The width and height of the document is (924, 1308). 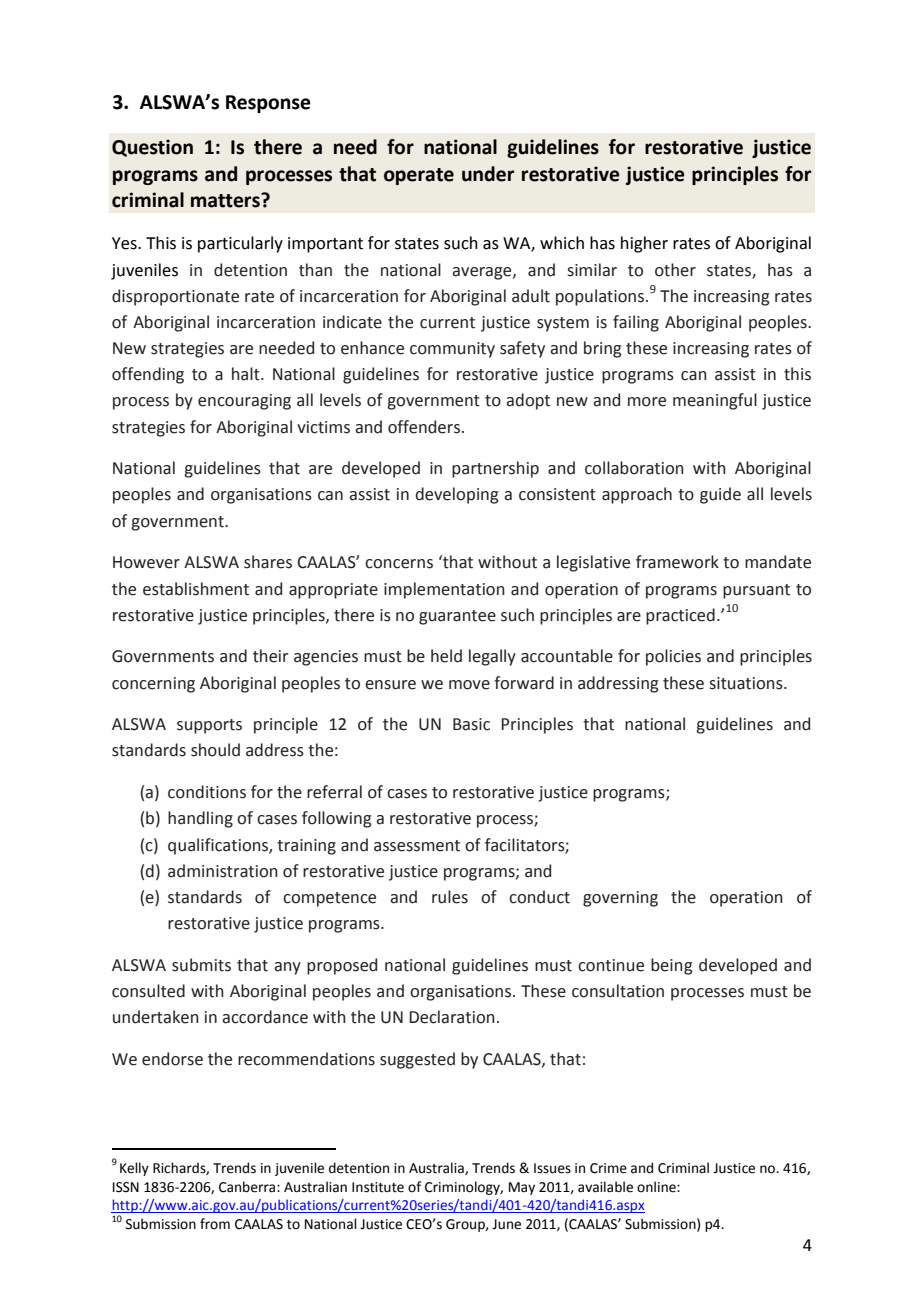 I want to click on June, so click(x=506, y=1224).
